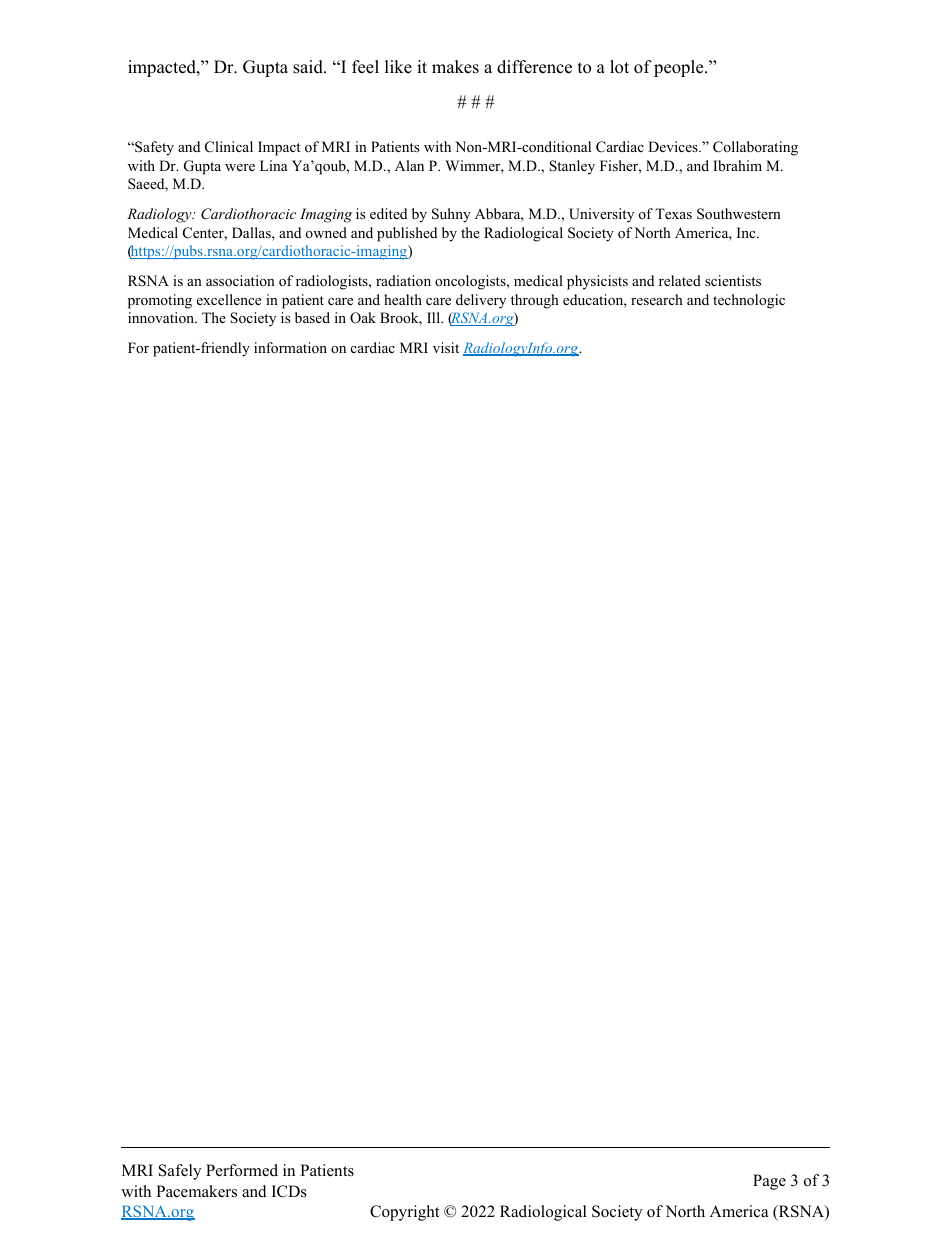  Describe the element at coordinates (680, 68) in the screenshot. I see `people` at that location.
